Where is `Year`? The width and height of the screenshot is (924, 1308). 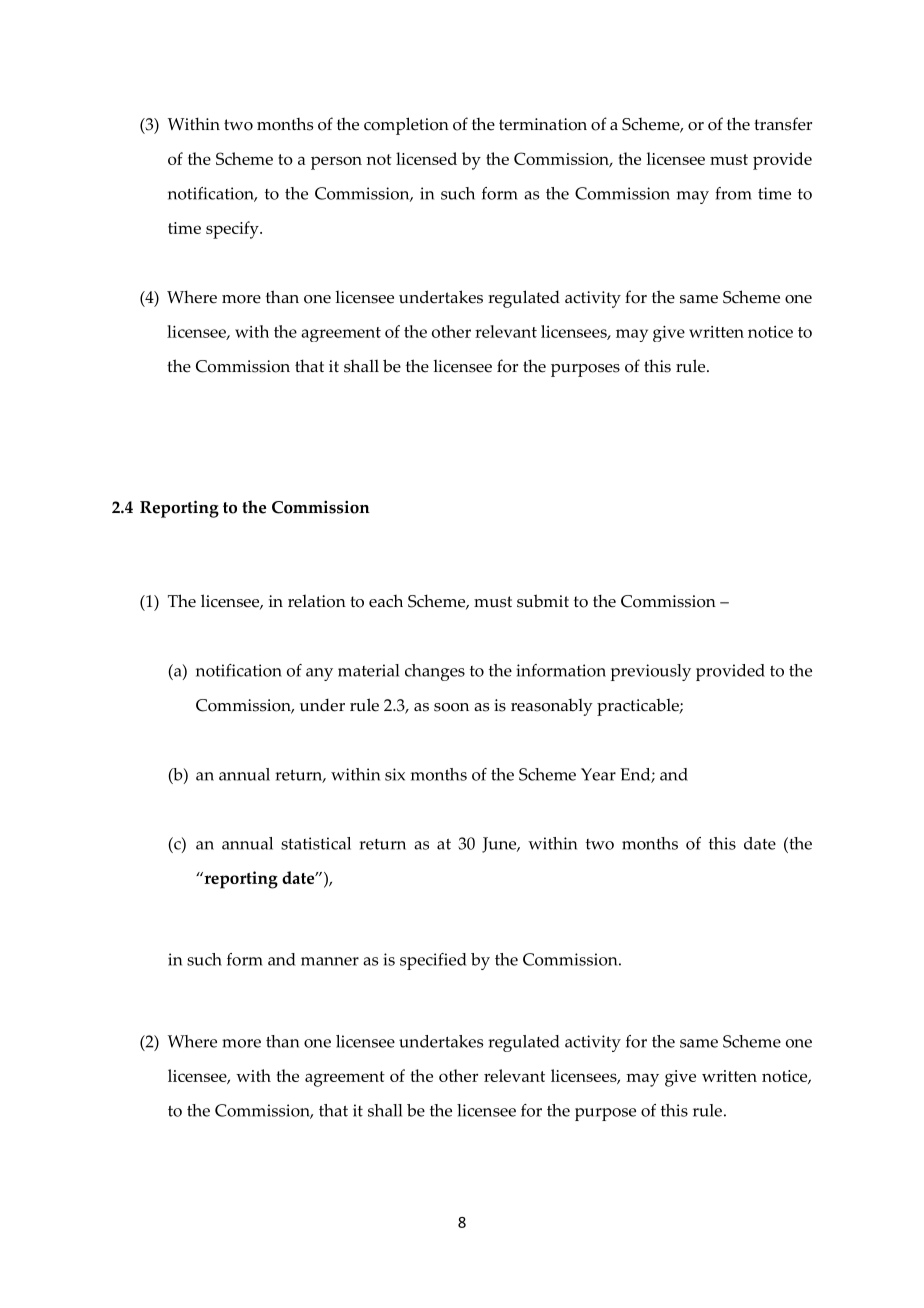 Year is located at coordinates (598, 774).
